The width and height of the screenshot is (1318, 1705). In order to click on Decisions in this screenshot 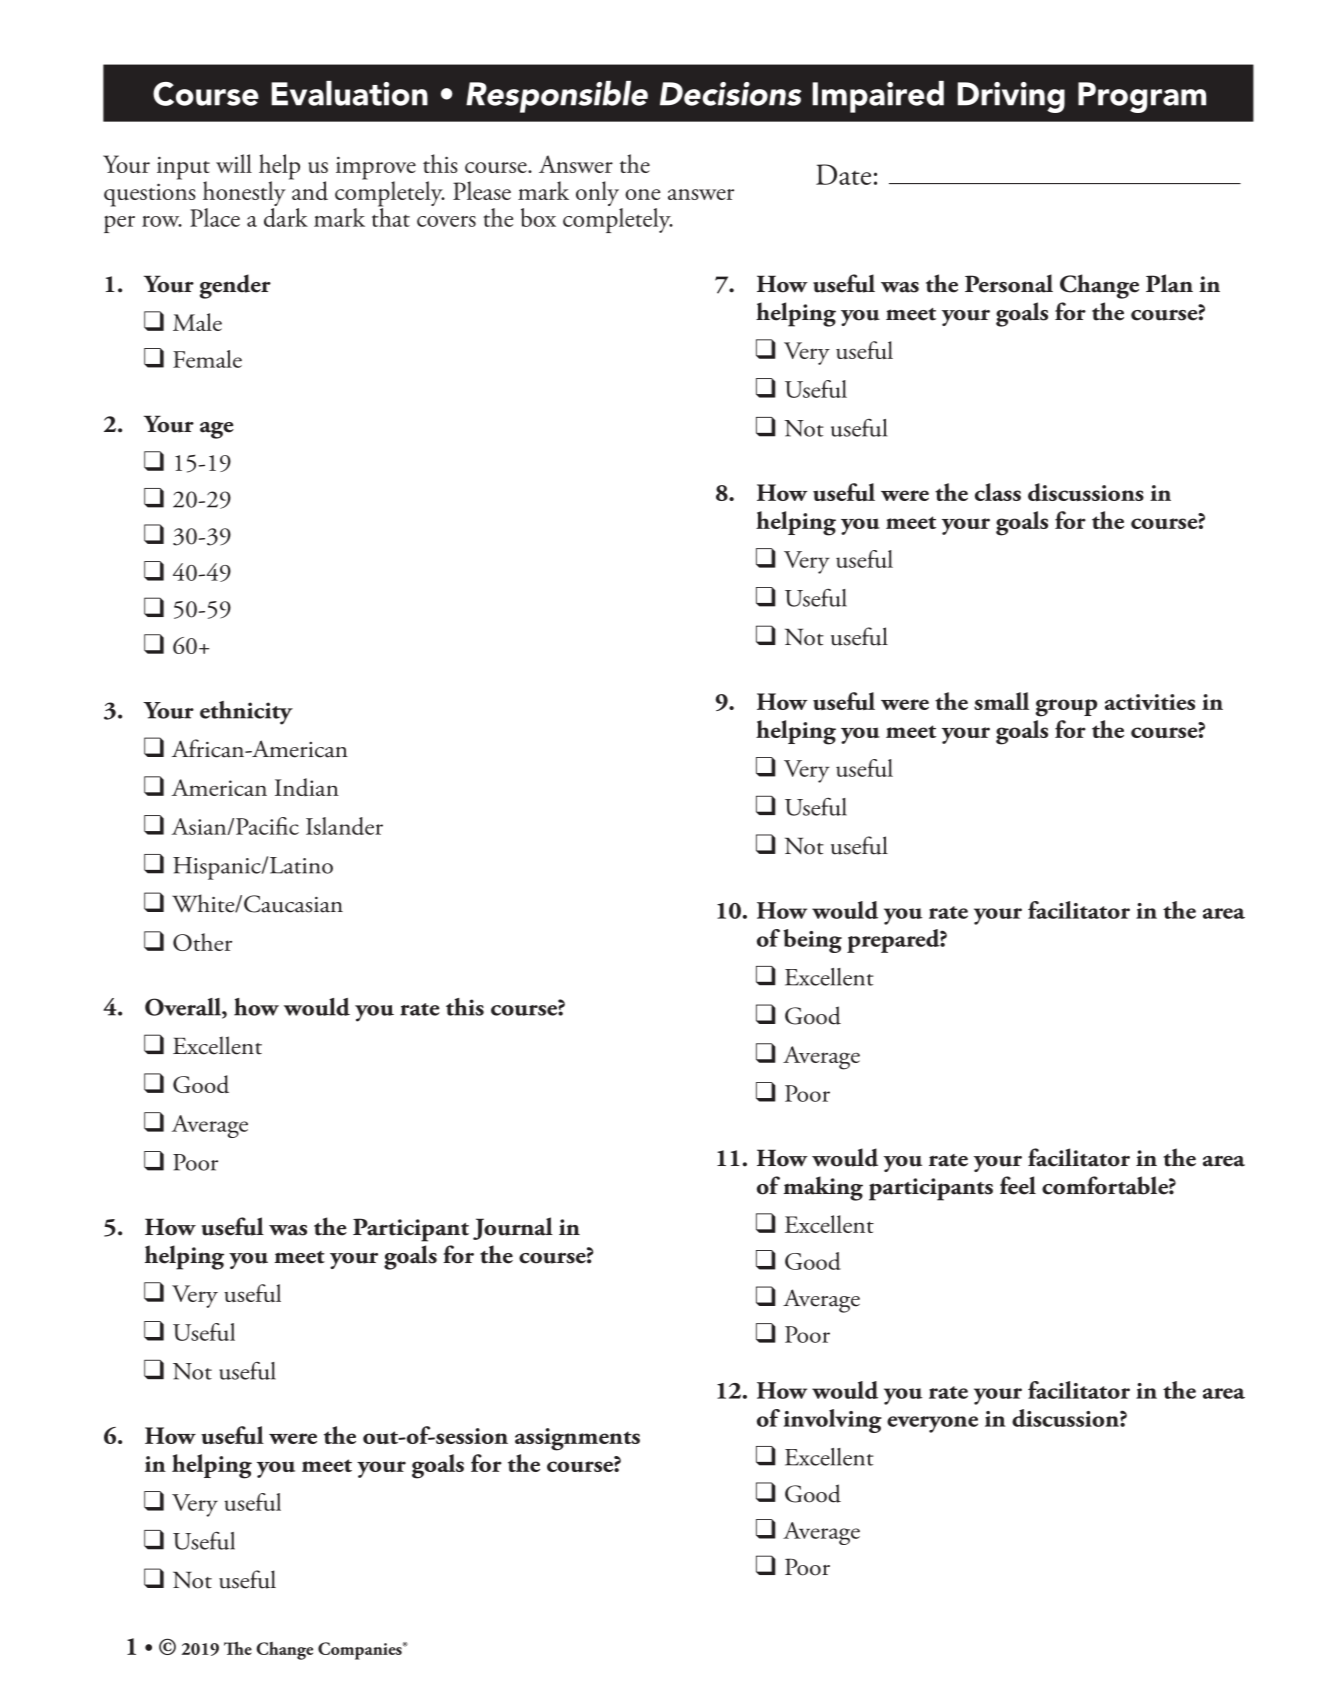, I will do `click(730, 94)`.
